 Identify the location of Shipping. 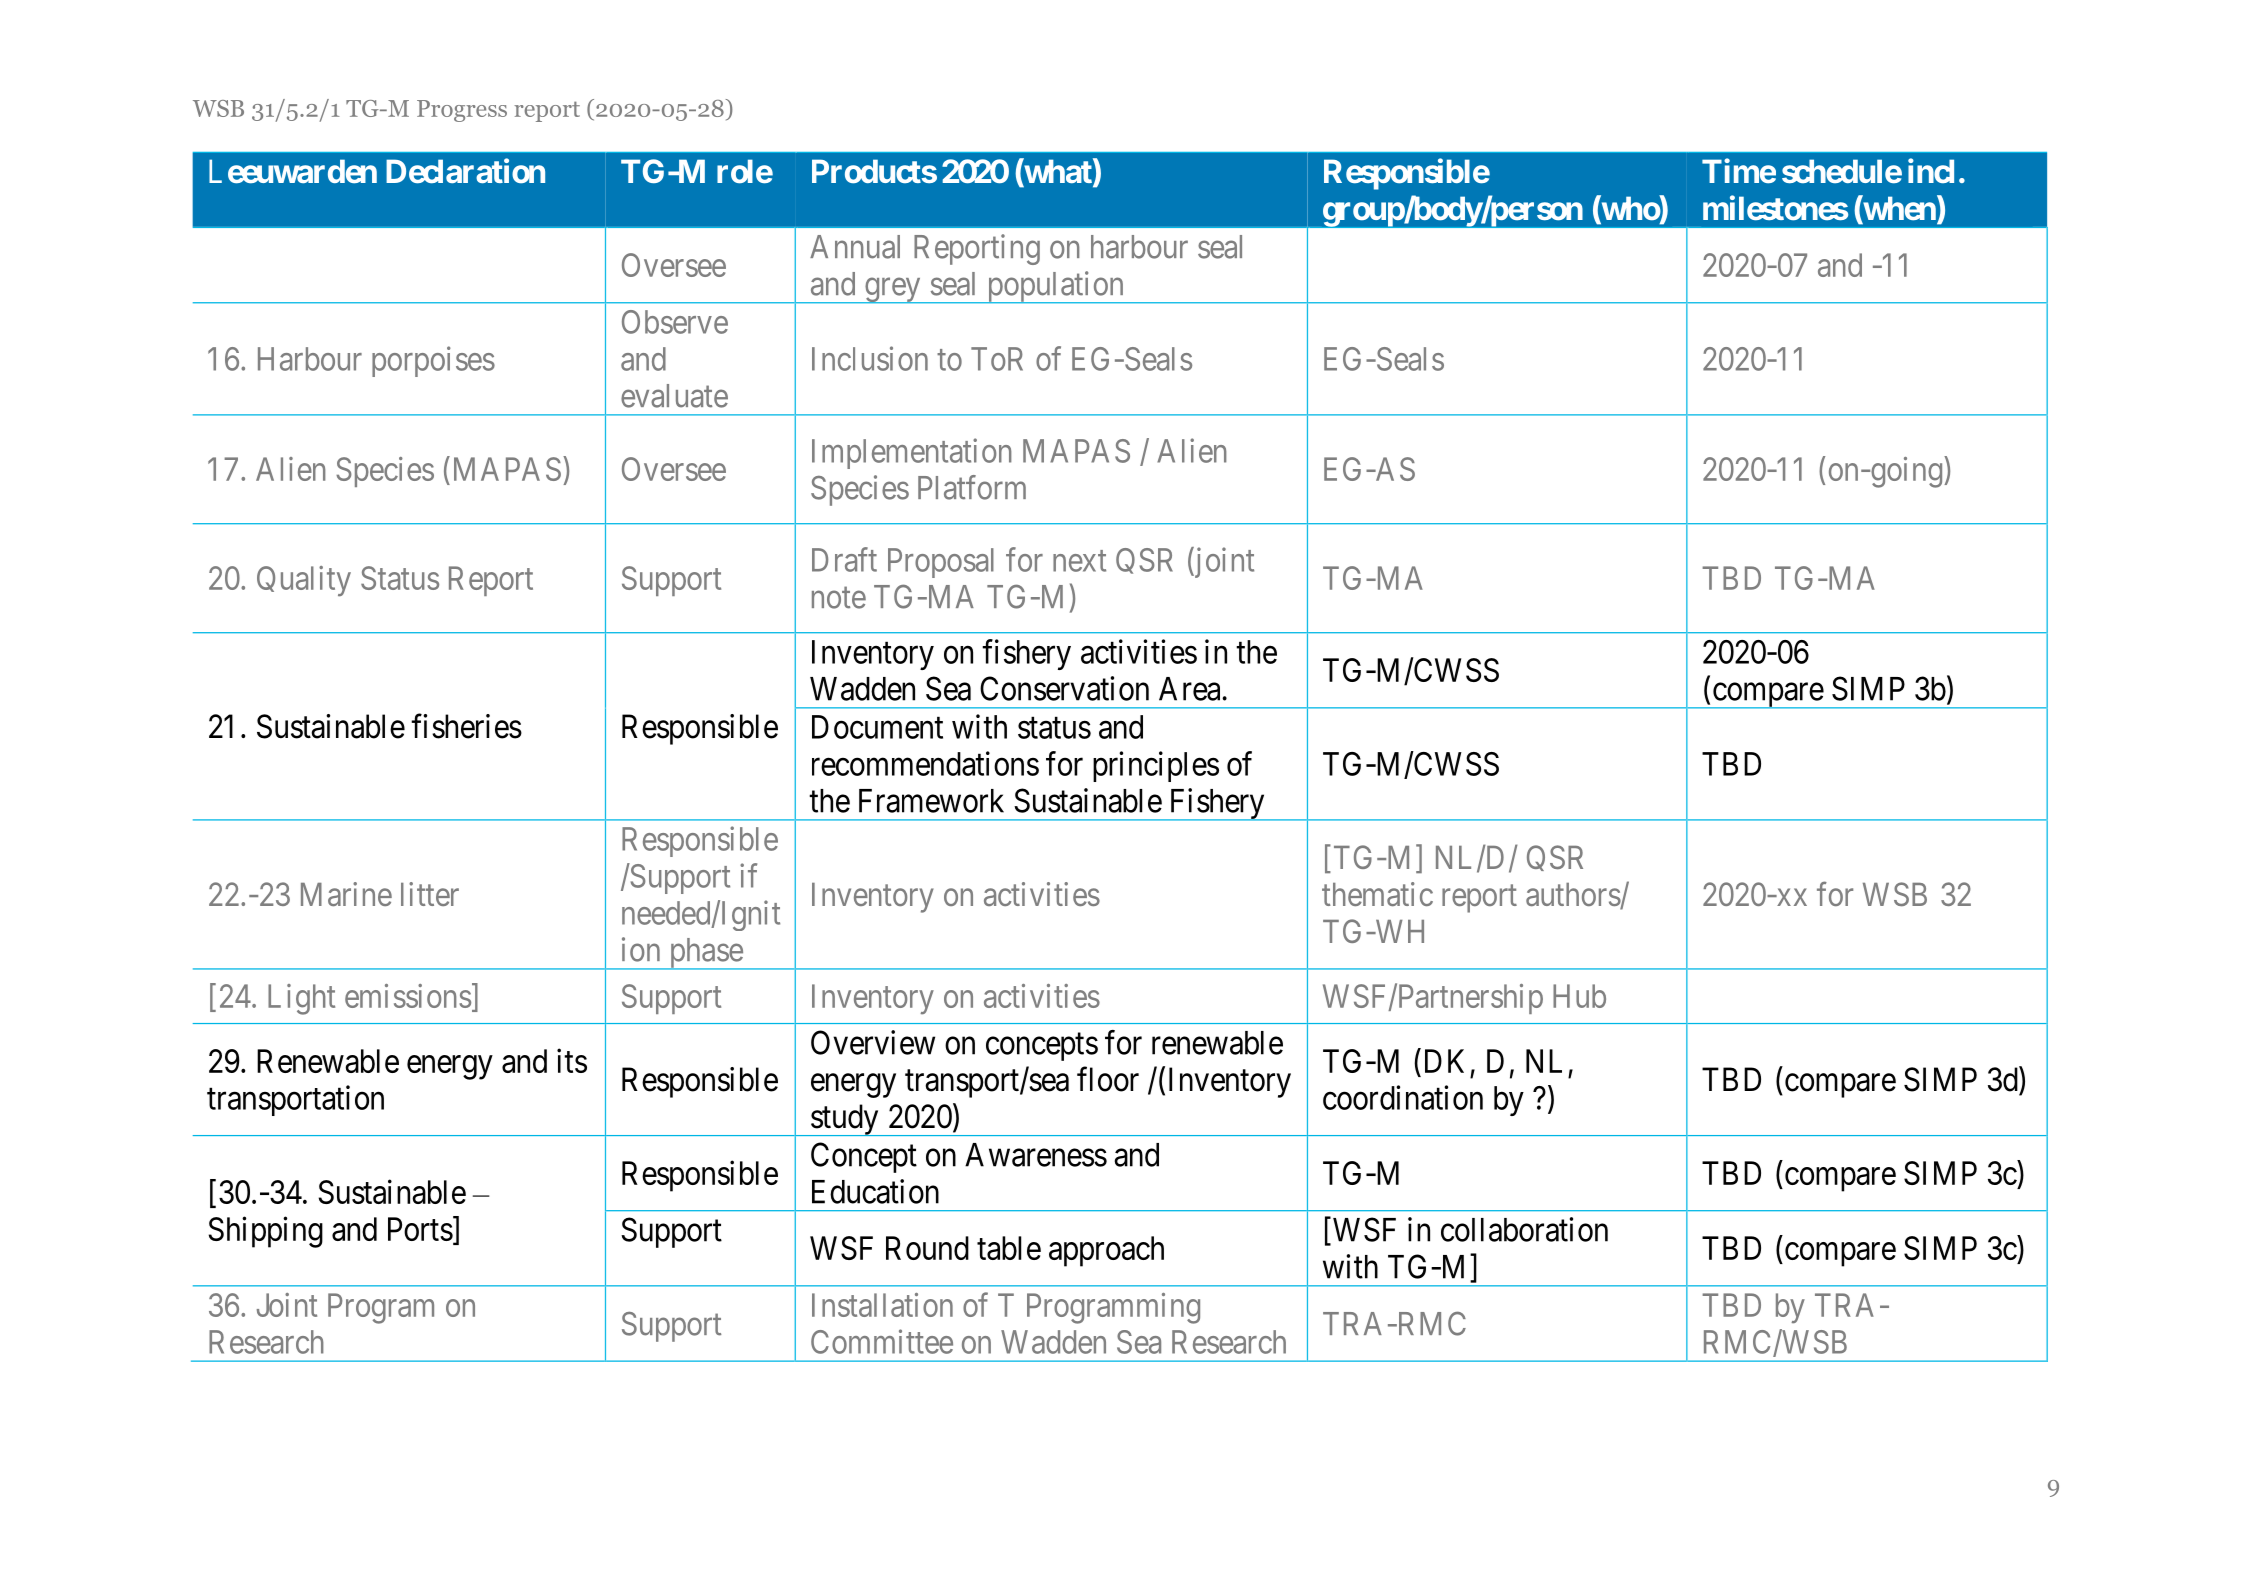
(266, 1232).
